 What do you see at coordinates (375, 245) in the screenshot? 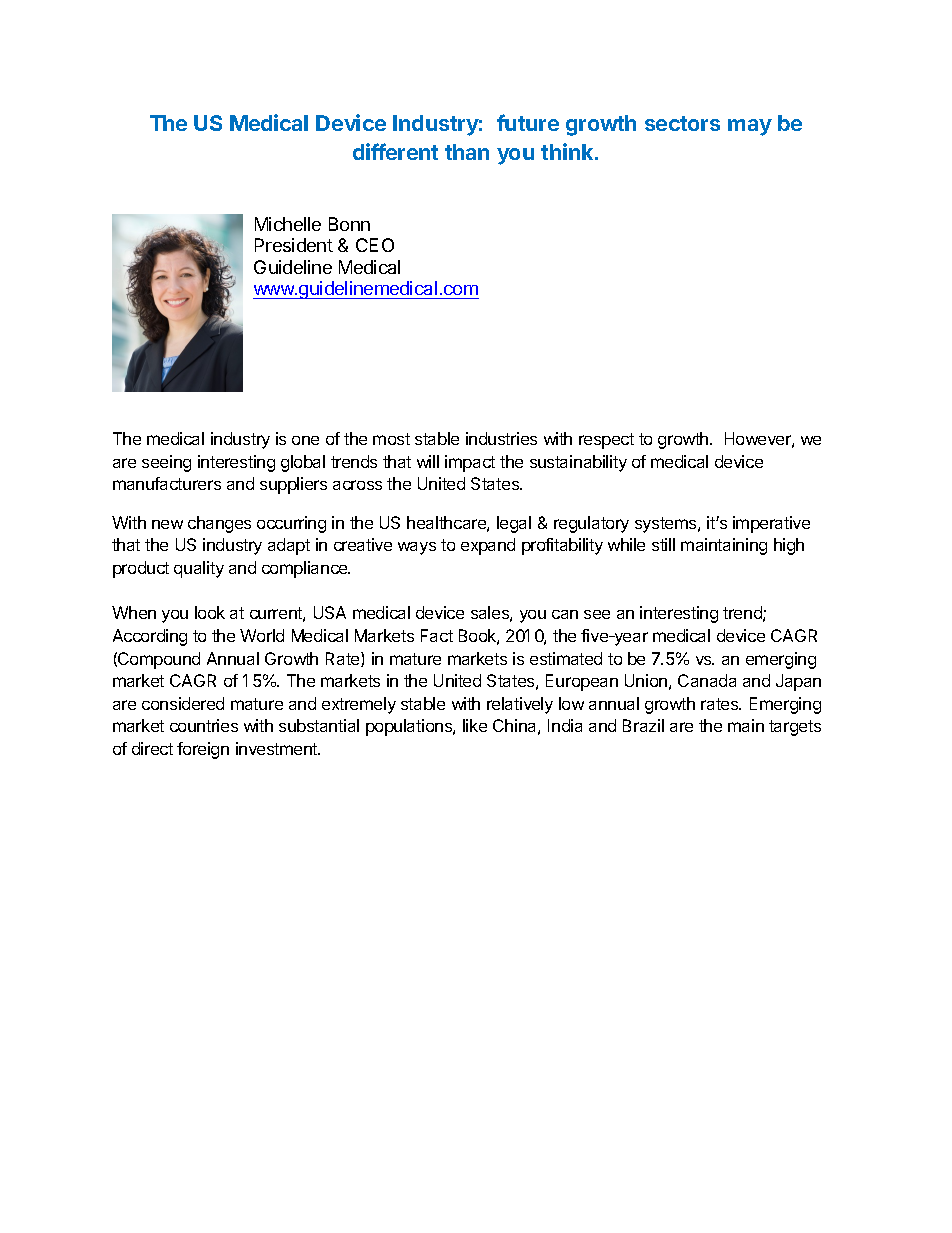
I see `CEO` at bounding box center [375, 245].
